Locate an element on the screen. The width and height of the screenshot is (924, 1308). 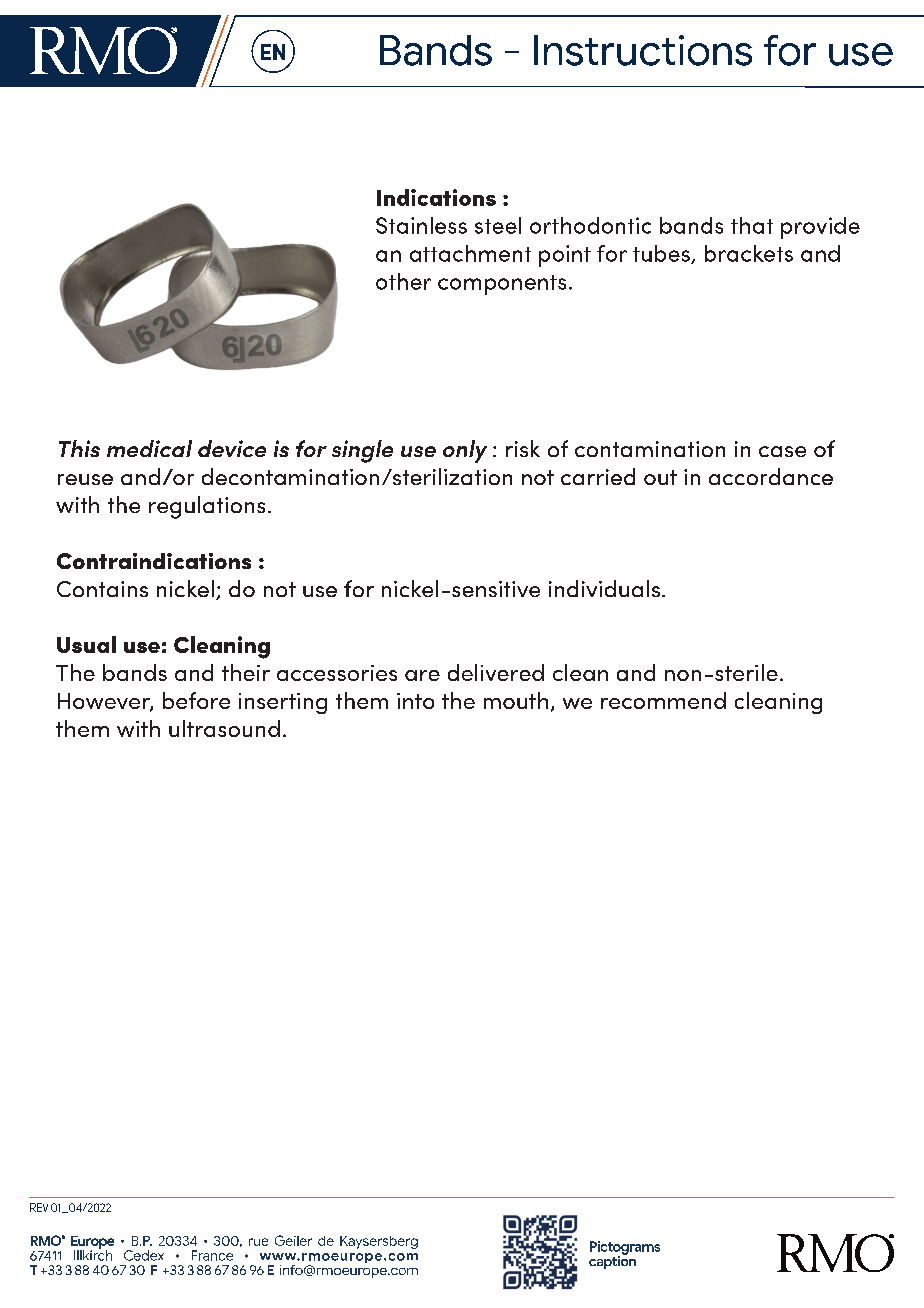
recommend is located at coordinates (663, 700).
